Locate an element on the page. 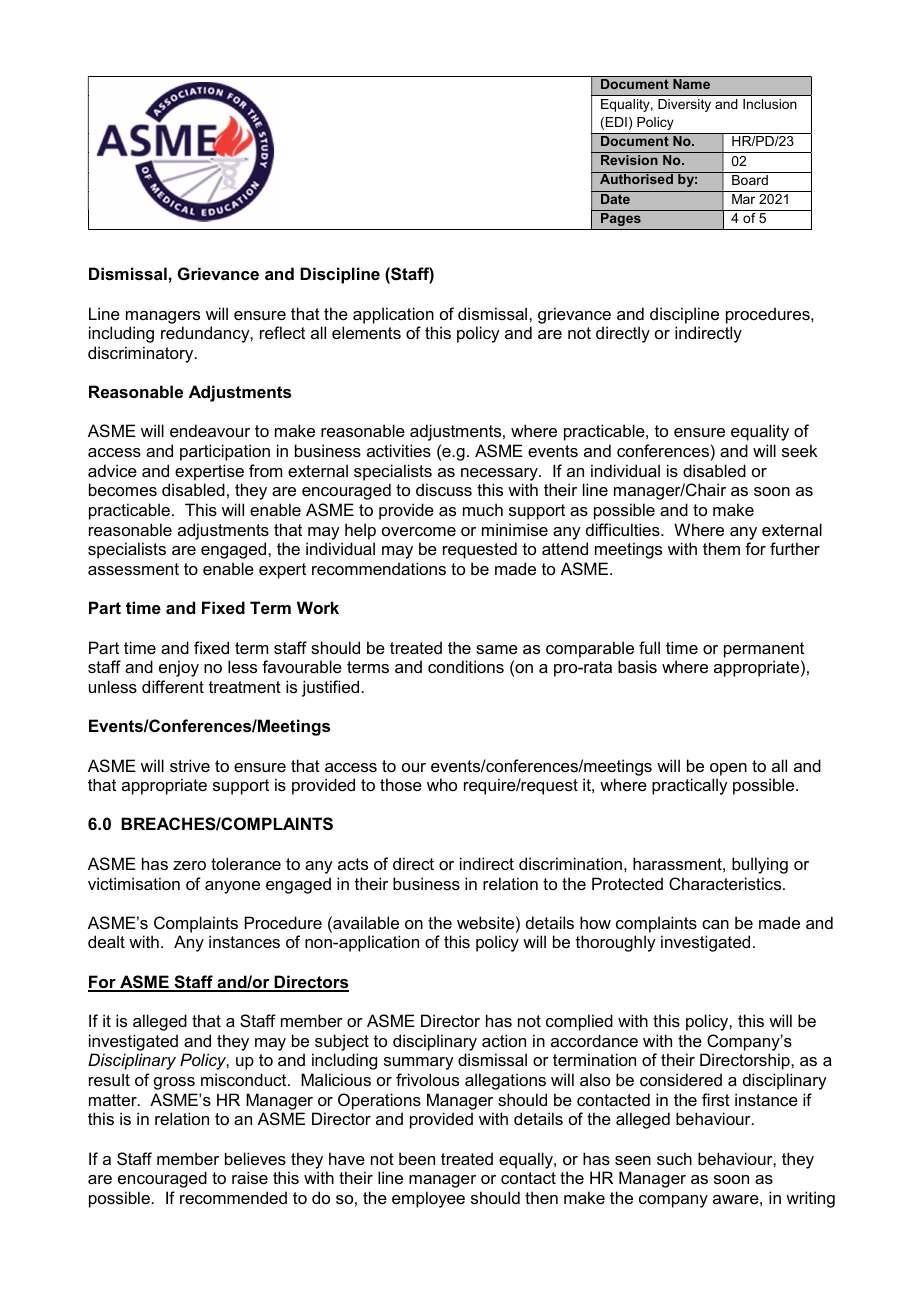 Image resolution: width=924 pixels, height=1308 pixels. permanent is located at coordinates (764, 650).
